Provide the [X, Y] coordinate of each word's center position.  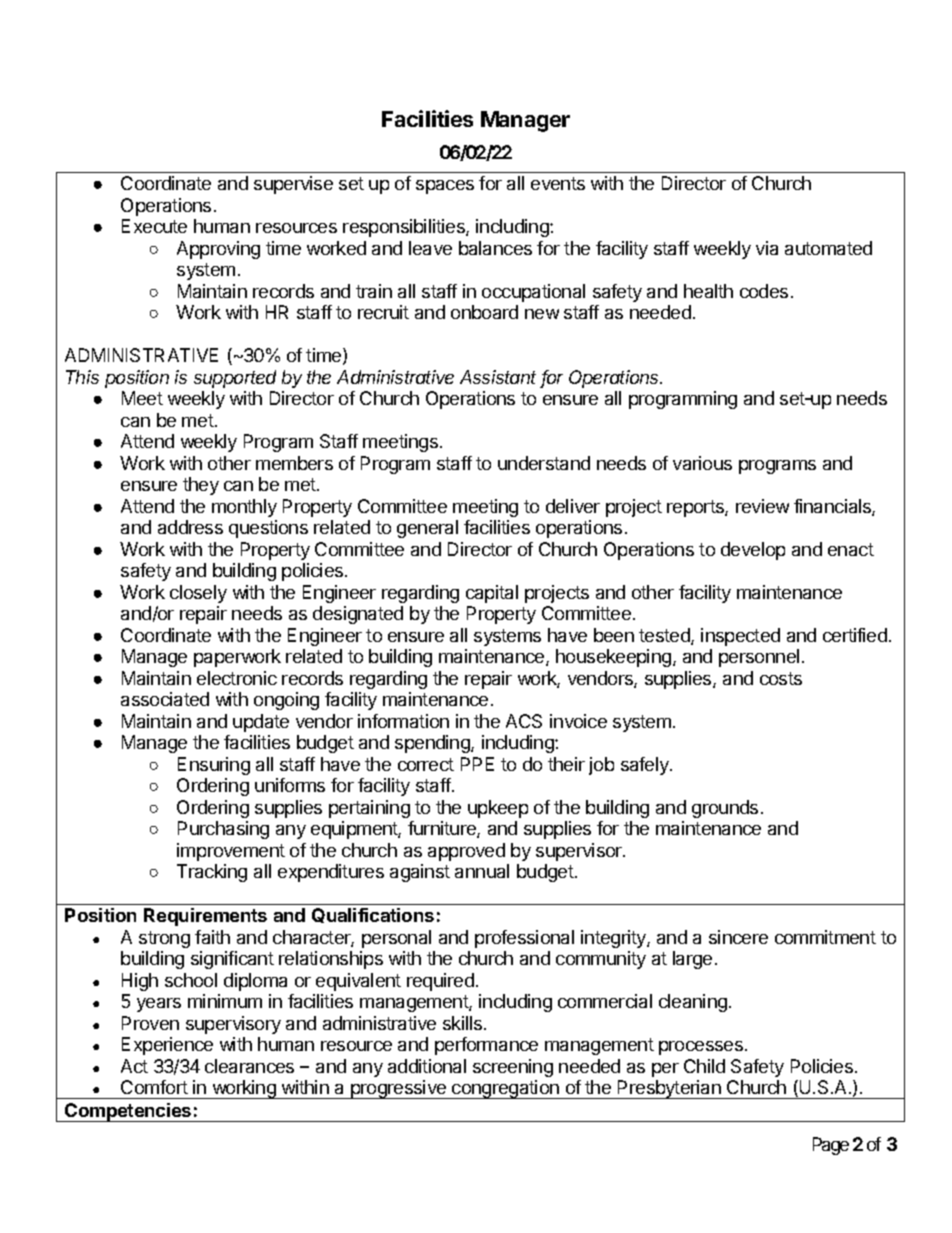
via [767, 248]
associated [165, 699]
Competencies [128, 1112]
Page [831, 1146]
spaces [445, 187]
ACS [524, 721]
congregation [505, 1089]
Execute [154, 226]
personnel [759, 658]
